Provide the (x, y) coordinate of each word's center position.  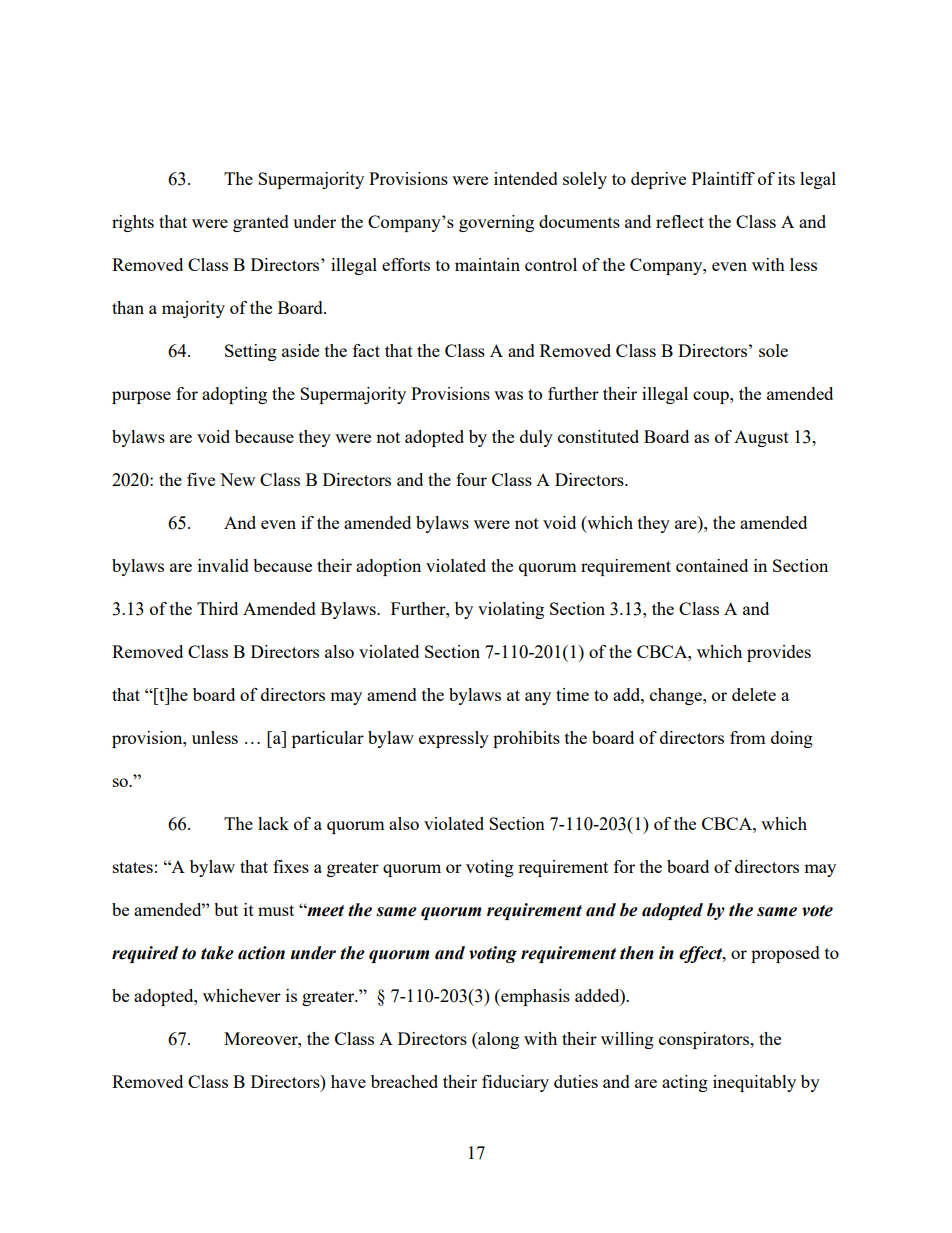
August (761, 439)
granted (261, 223)
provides (779, 653)
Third (217, 608)
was (508, 395)
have (348, 1081)
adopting (234, 395)
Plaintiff (723, 178)
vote (817, 911)
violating (511, 610)
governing (496, 223)
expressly (454, 739)
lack (273, 823)
